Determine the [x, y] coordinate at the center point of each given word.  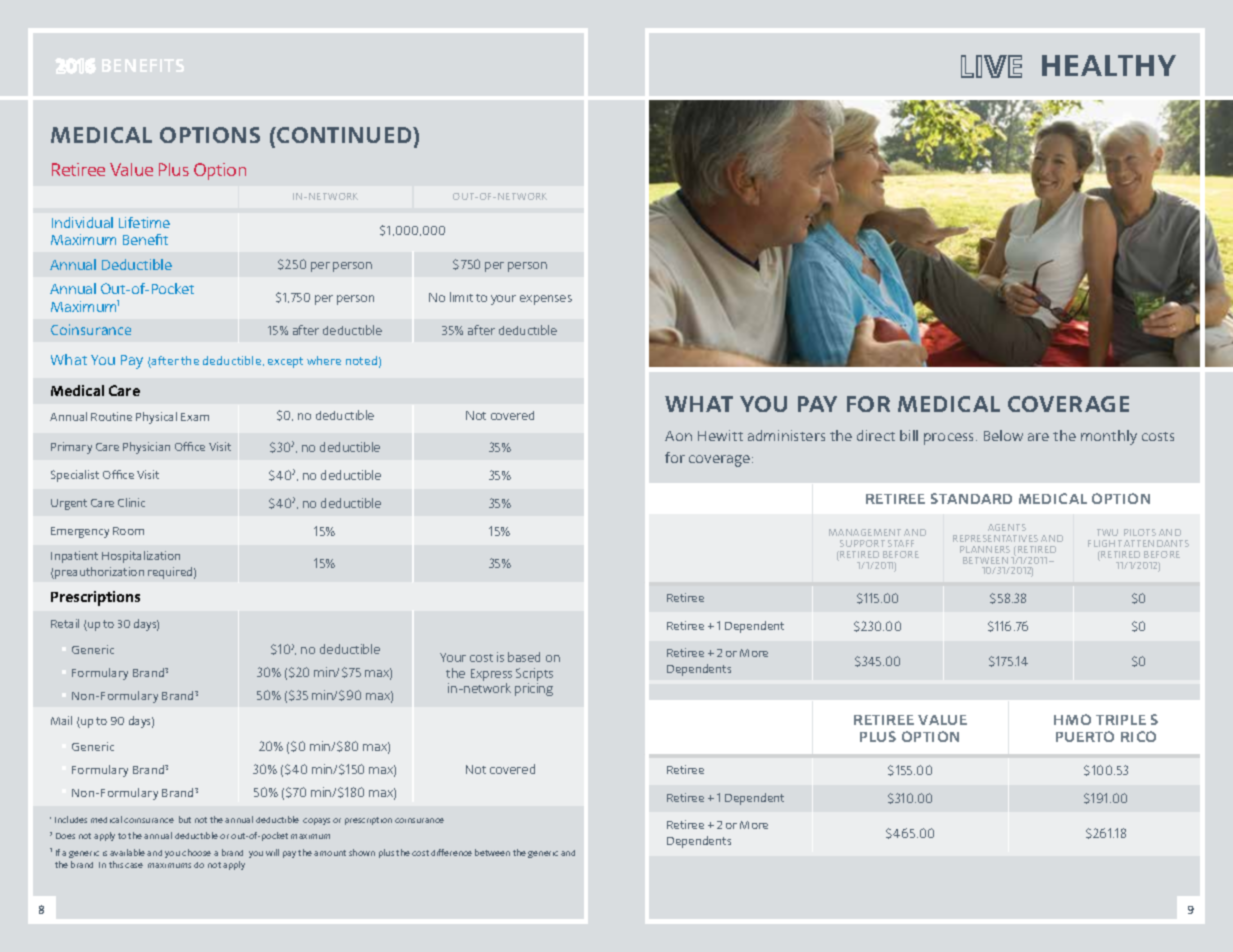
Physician [146, 448]
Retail [65, 623]
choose [196, 852]
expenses [546, 300]
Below [1003, 435]
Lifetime [144, 222]
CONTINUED [344, 135]
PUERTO [1085, 736]
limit [461, 297]
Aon [678, 436]
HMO [1072, 719]
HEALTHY [1109, 65]
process [950, 439]
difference [451, 852]
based [524, 657]
